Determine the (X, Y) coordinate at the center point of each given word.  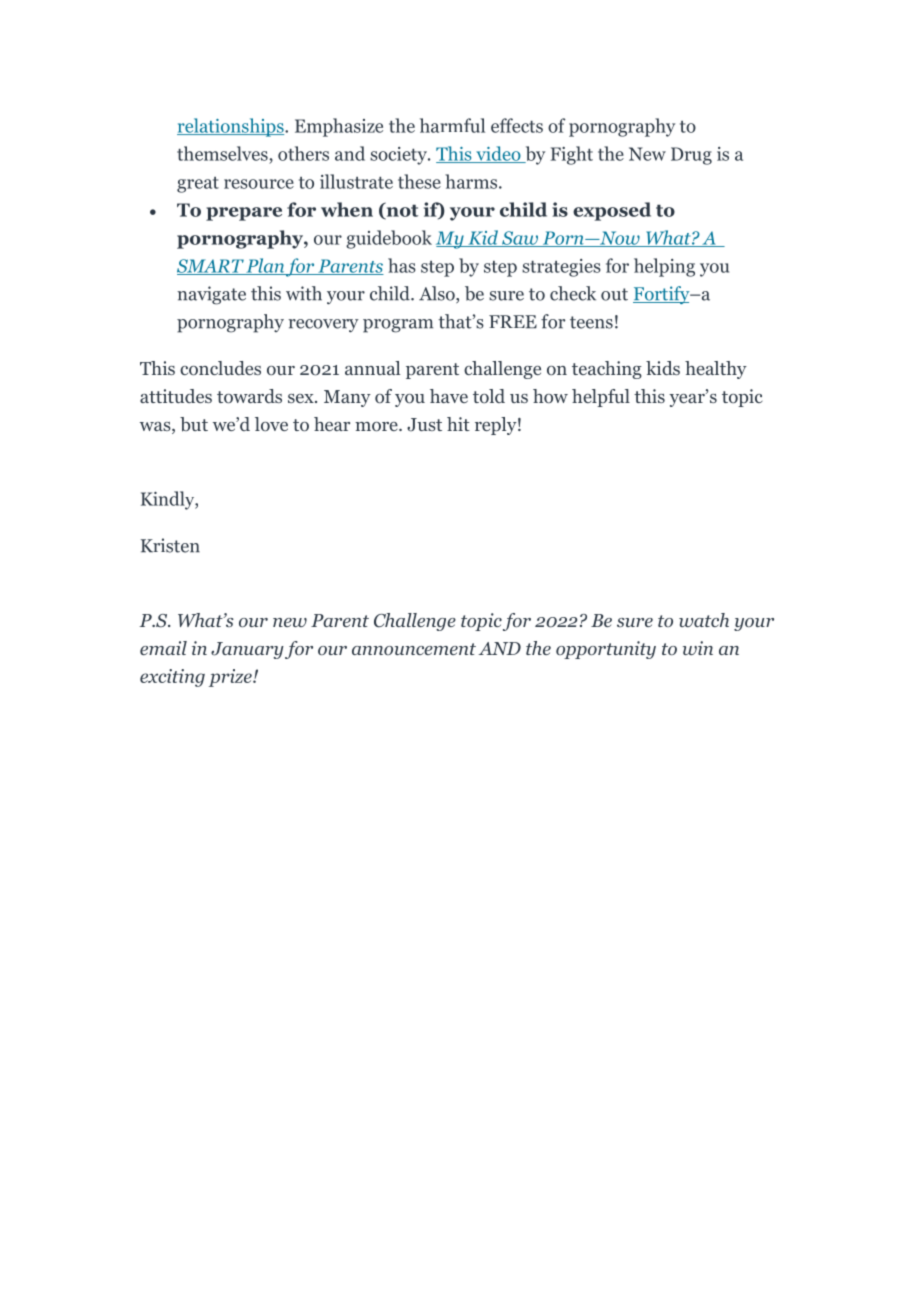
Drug (691, 156)
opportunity (606, 650)
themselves (223, 153)
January (247, 650)
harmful (452, 125)
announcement (414, 649)
